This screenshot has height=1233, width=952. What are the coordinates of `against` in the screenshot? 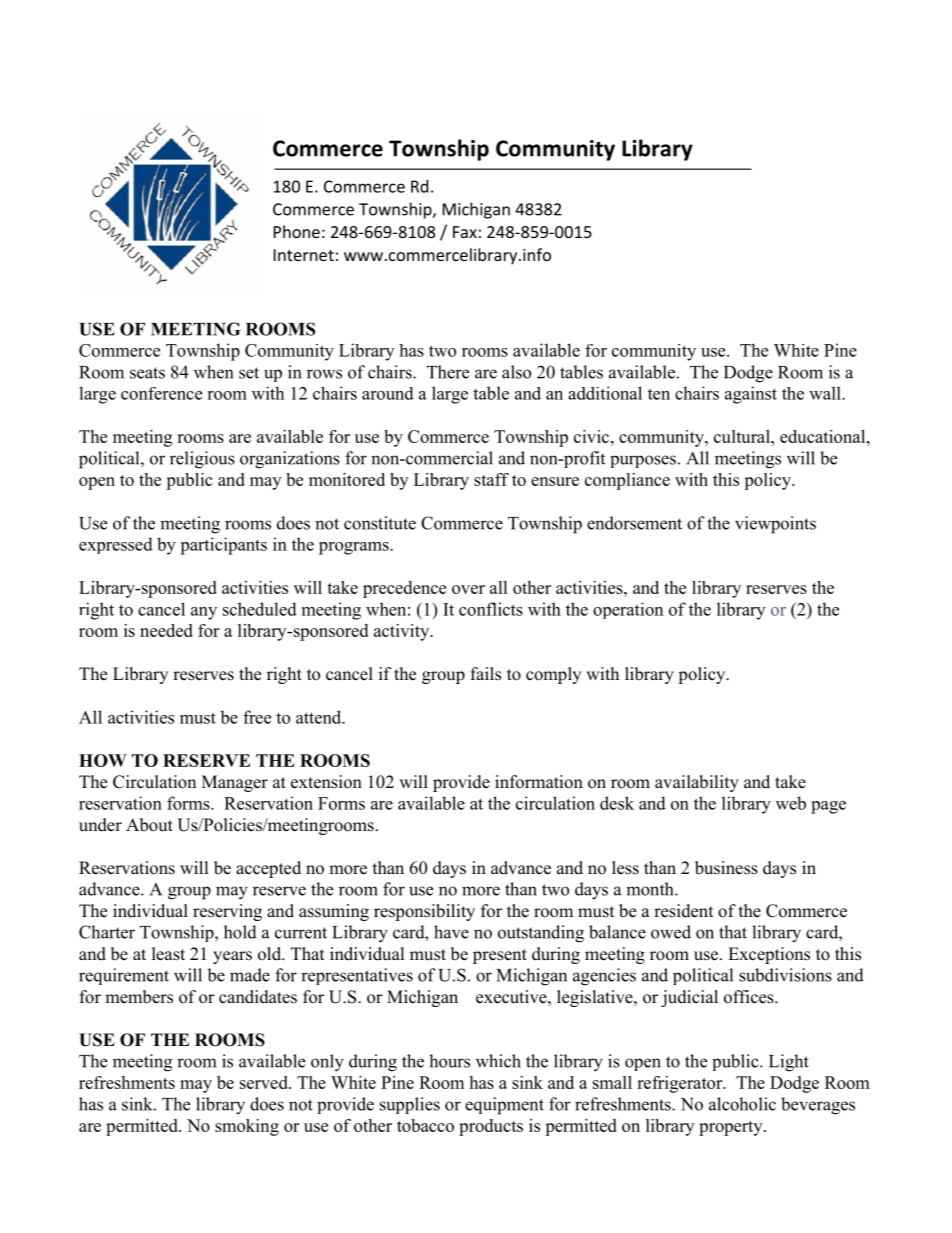 It's located at (751, 395).
